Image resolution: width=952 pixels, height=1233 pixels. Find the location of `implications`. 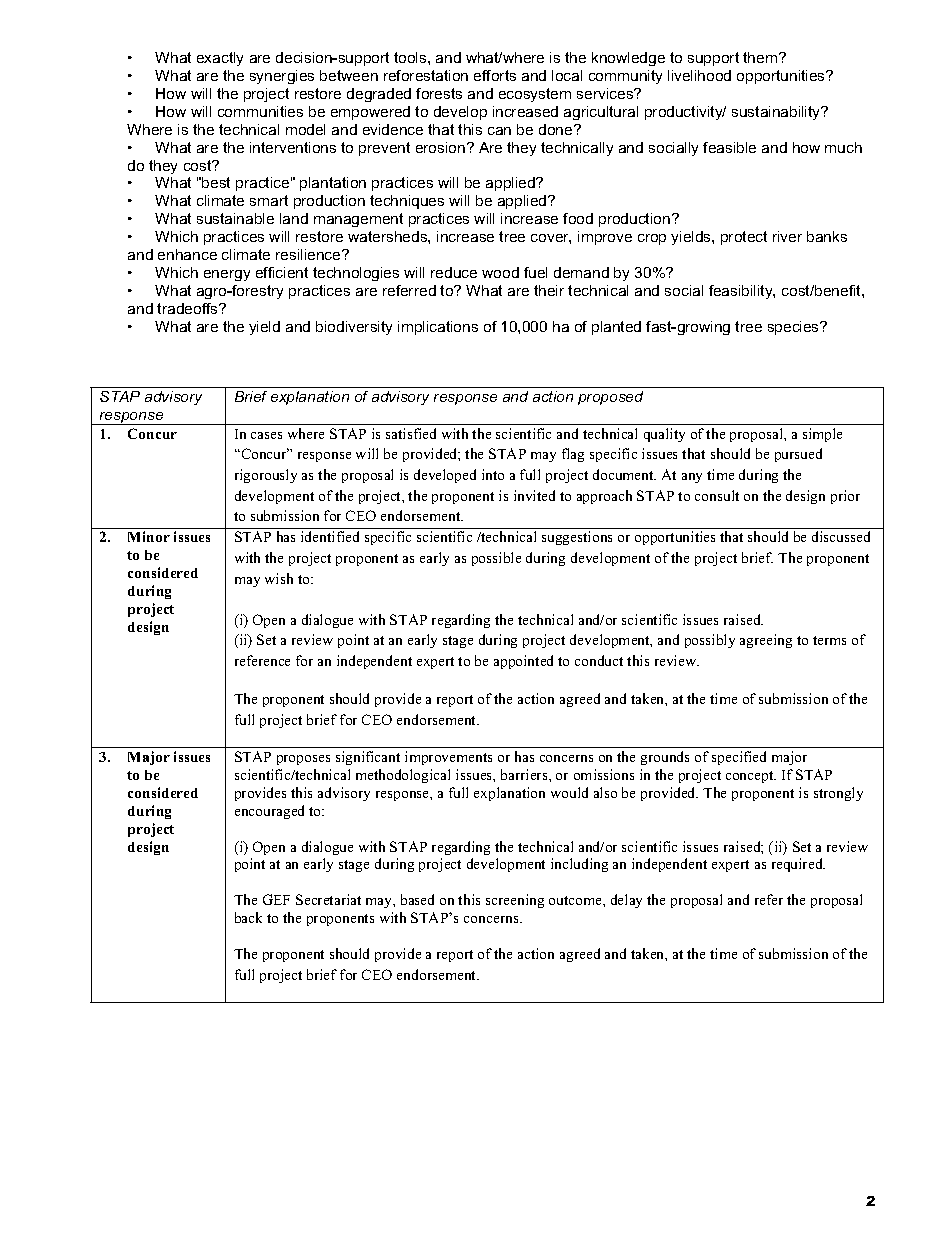

implications is located at coordinates (438, 328).
